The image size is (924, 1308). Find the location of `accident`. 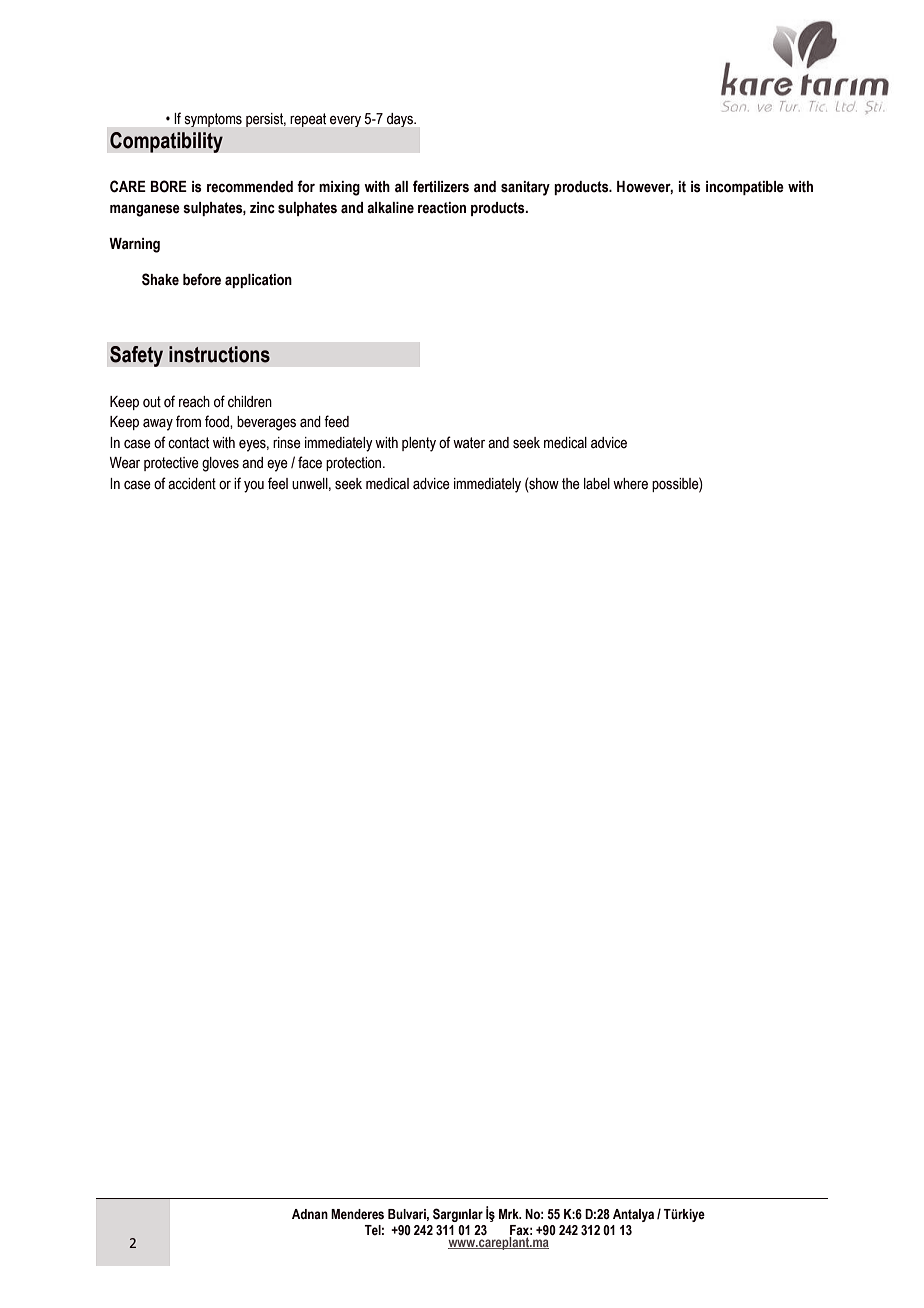

accident is located at coordinates (192, 484).
